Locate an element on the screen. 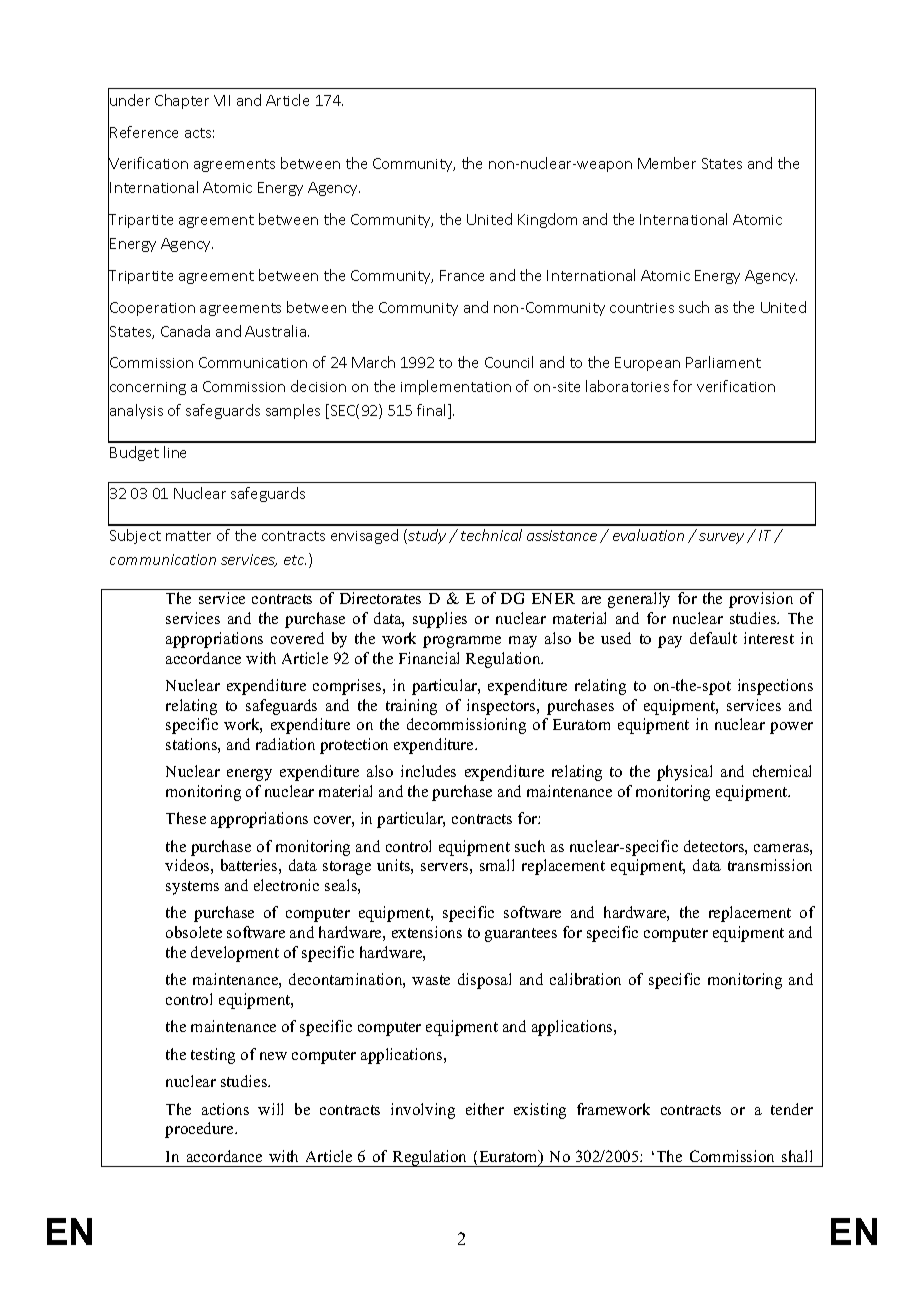  Parliament is located at coordinates (723, 362).
